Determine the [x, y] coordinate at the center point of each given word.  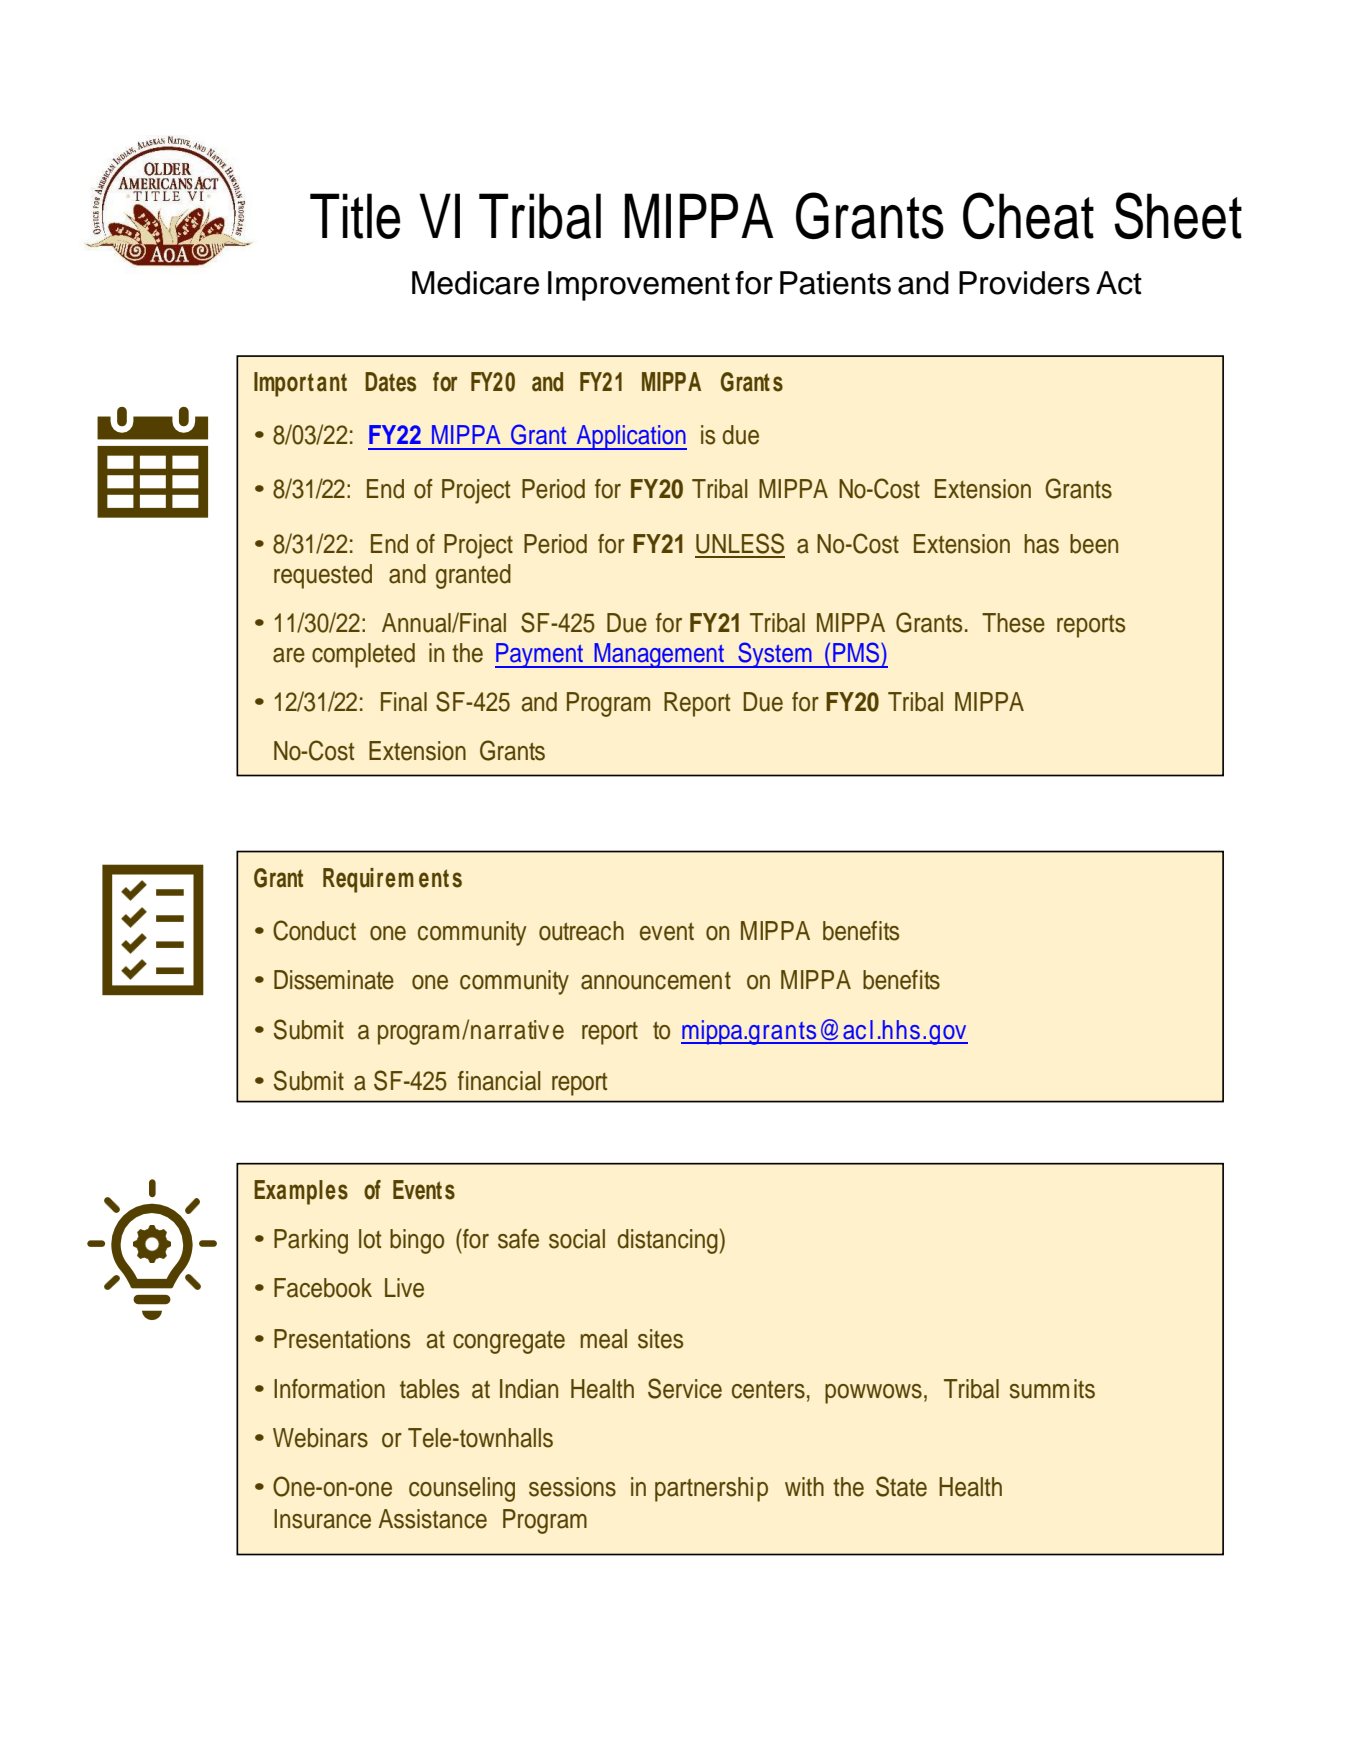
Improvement [639, 286]
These [1013, 623]
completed [363, 655]
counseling [462, 1489]
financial [499, 1081]
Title [355, 216]
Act [1119, 283]
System [775, 655]
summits [1052, 1389]
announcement [656, 981]
